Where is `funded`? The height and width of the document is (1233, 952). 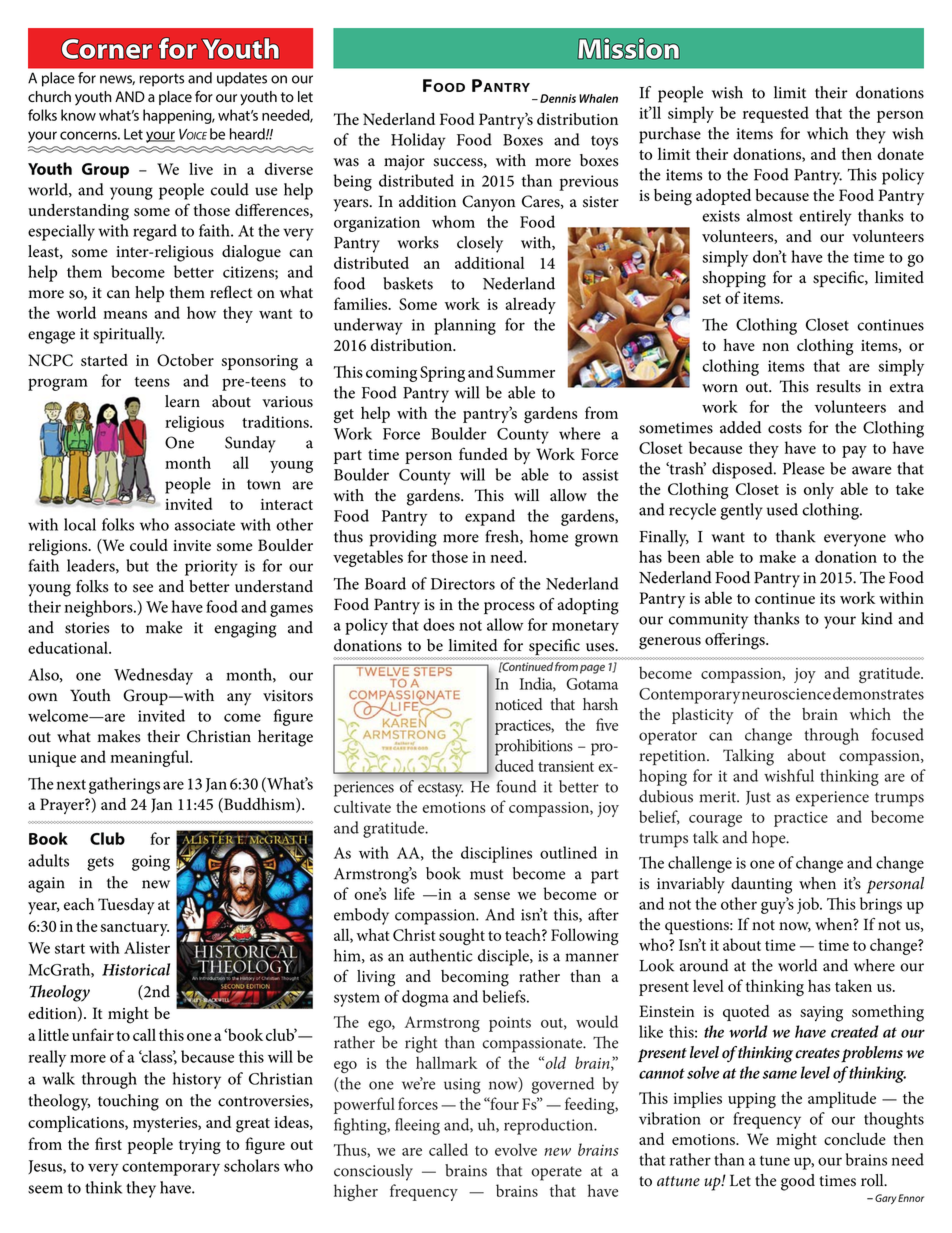
funded is located at coordinates (483, 453).
